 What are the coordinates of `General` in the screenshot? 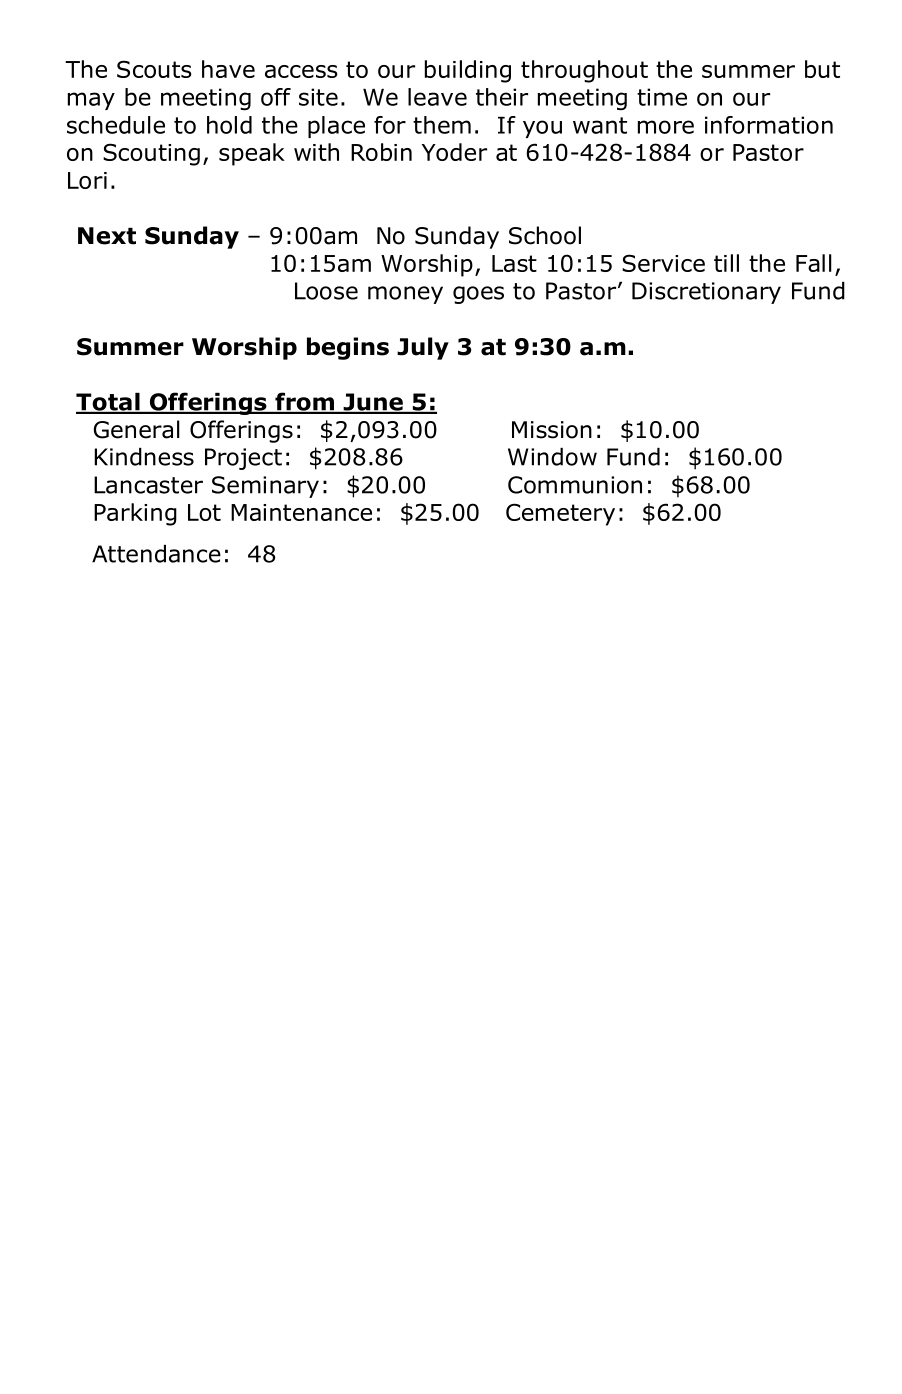 It's located at (136, 429).
